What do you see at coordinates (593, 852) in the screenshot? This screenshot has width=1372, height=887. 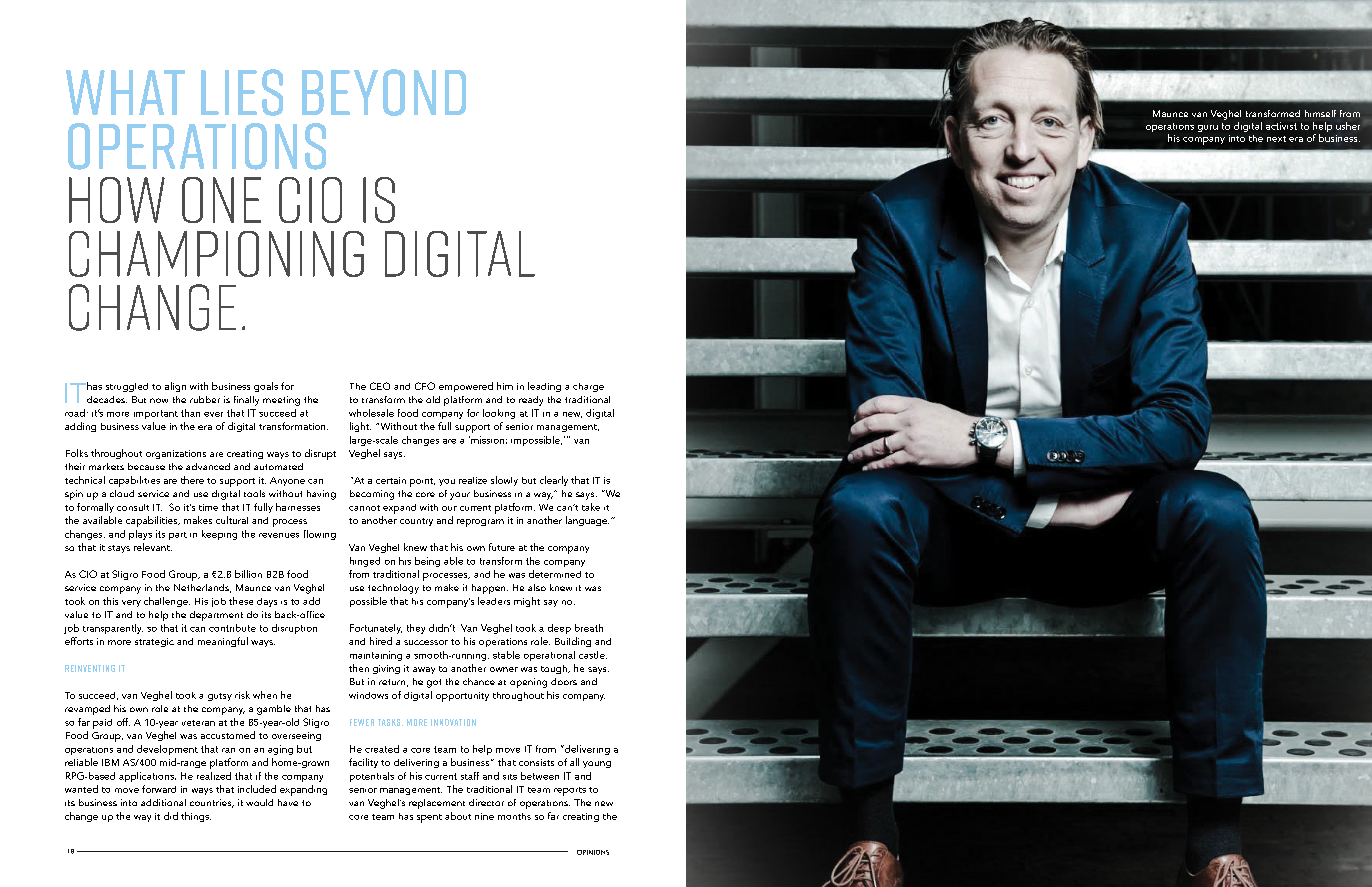 I see `OPINIONS` at bounding box center [593, 852].
